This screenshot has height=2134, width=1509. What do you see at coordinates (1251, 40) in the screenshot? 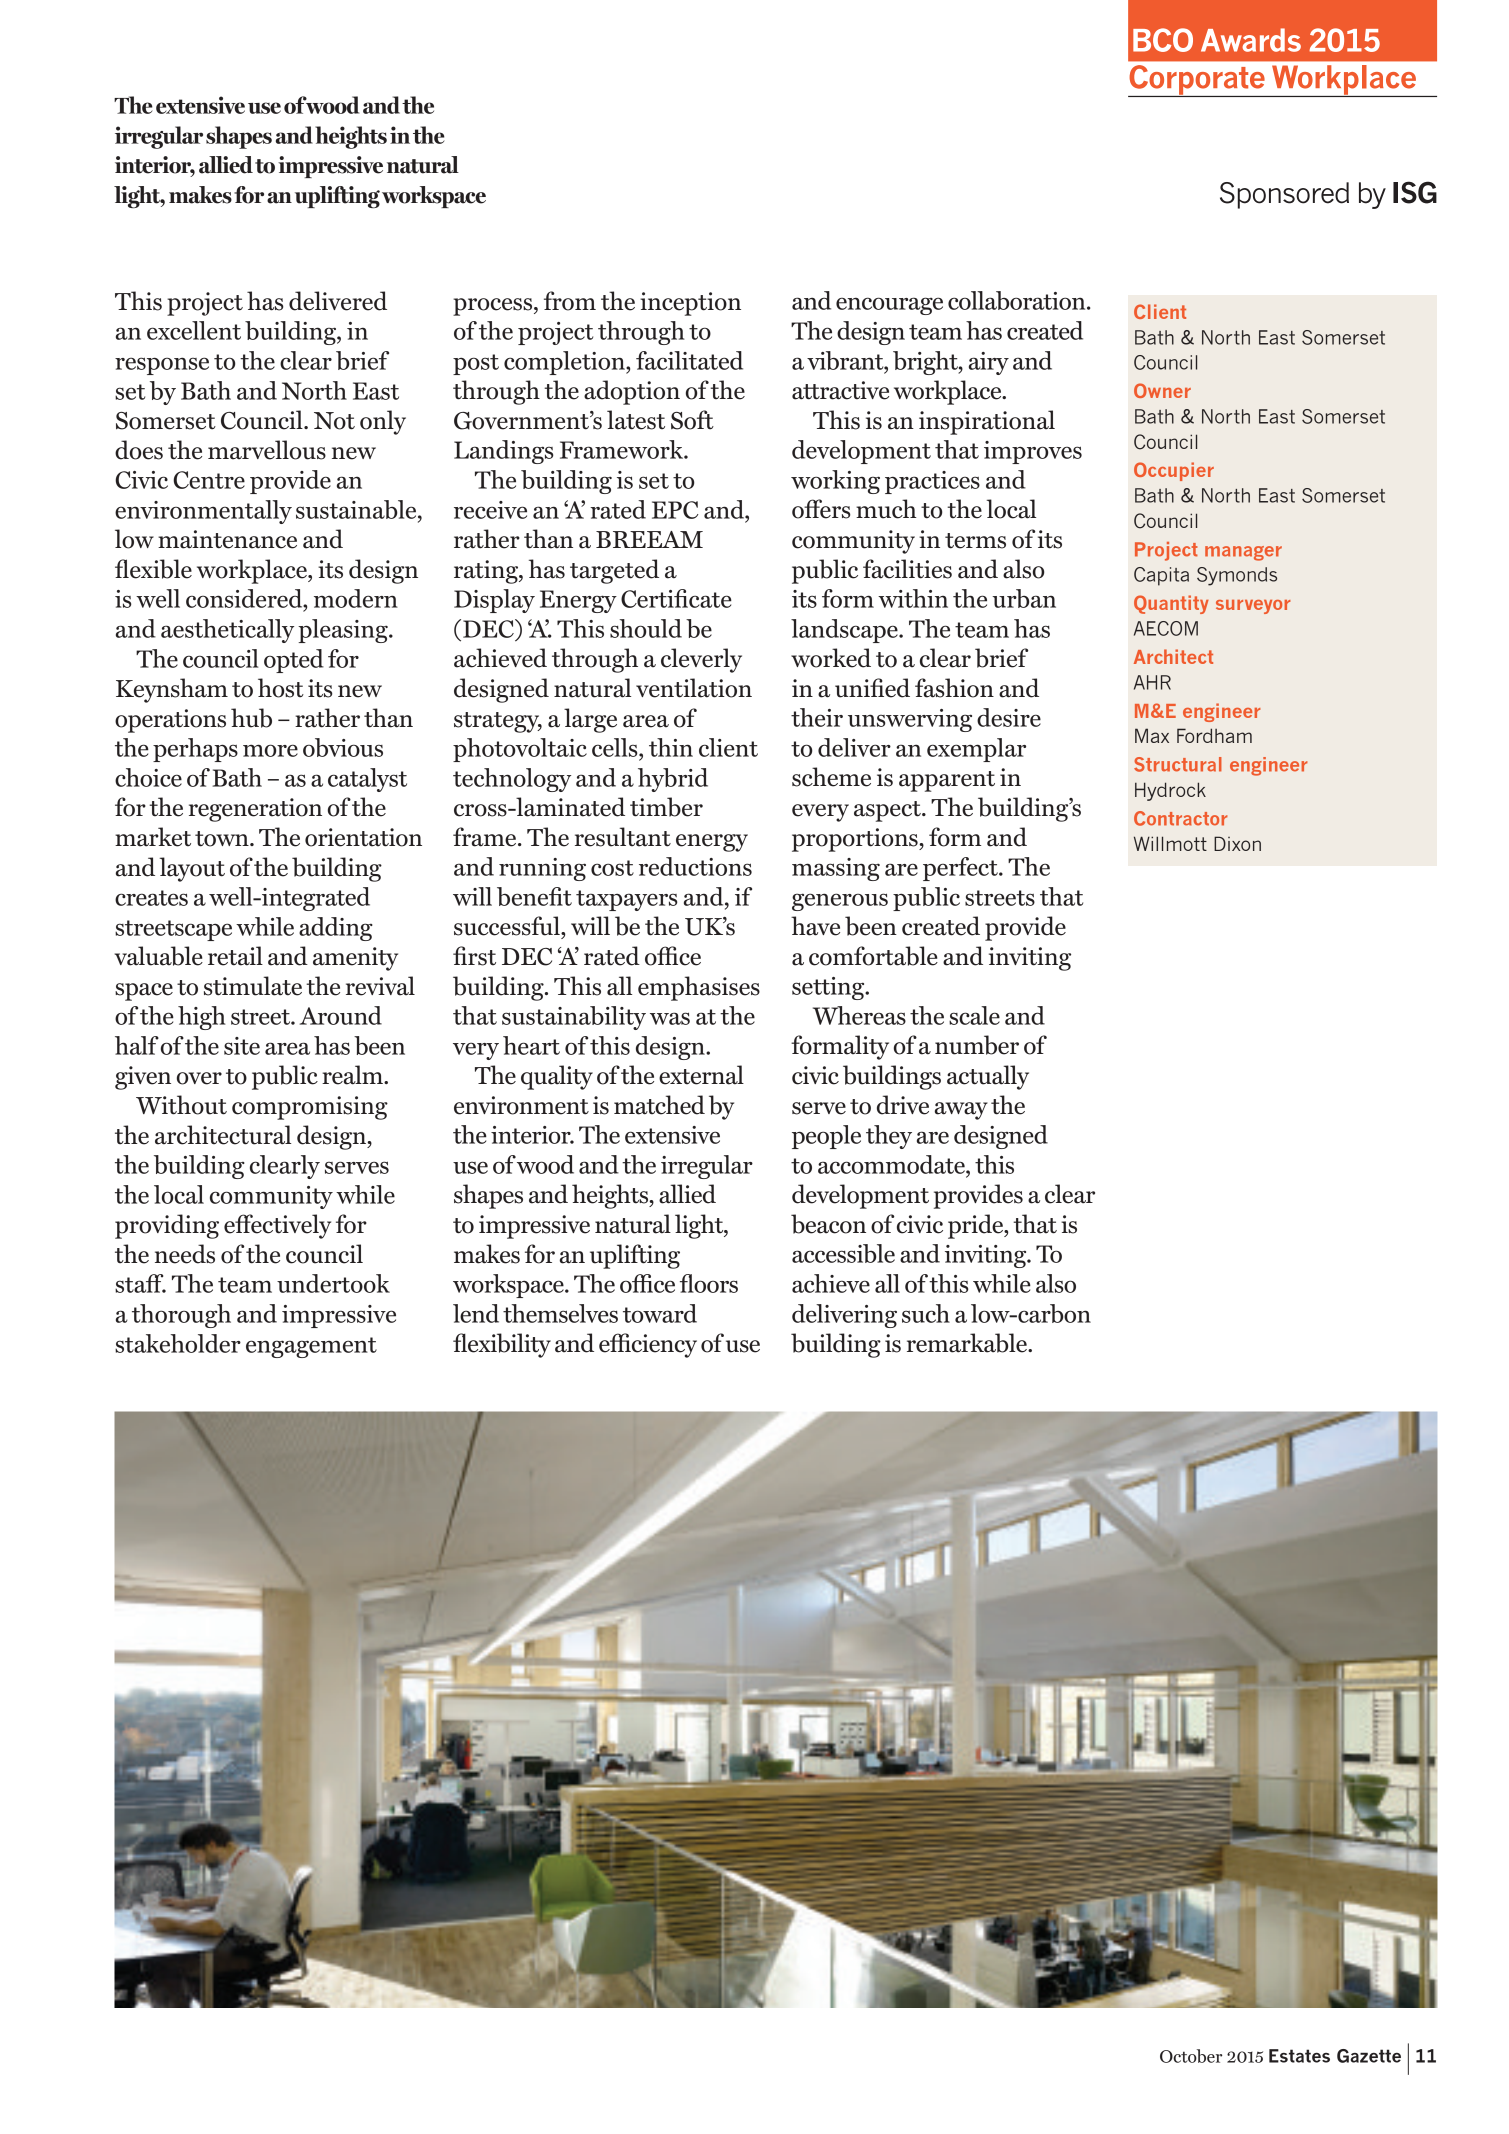
I see `Awards` at bounding box center [1251, 40].
